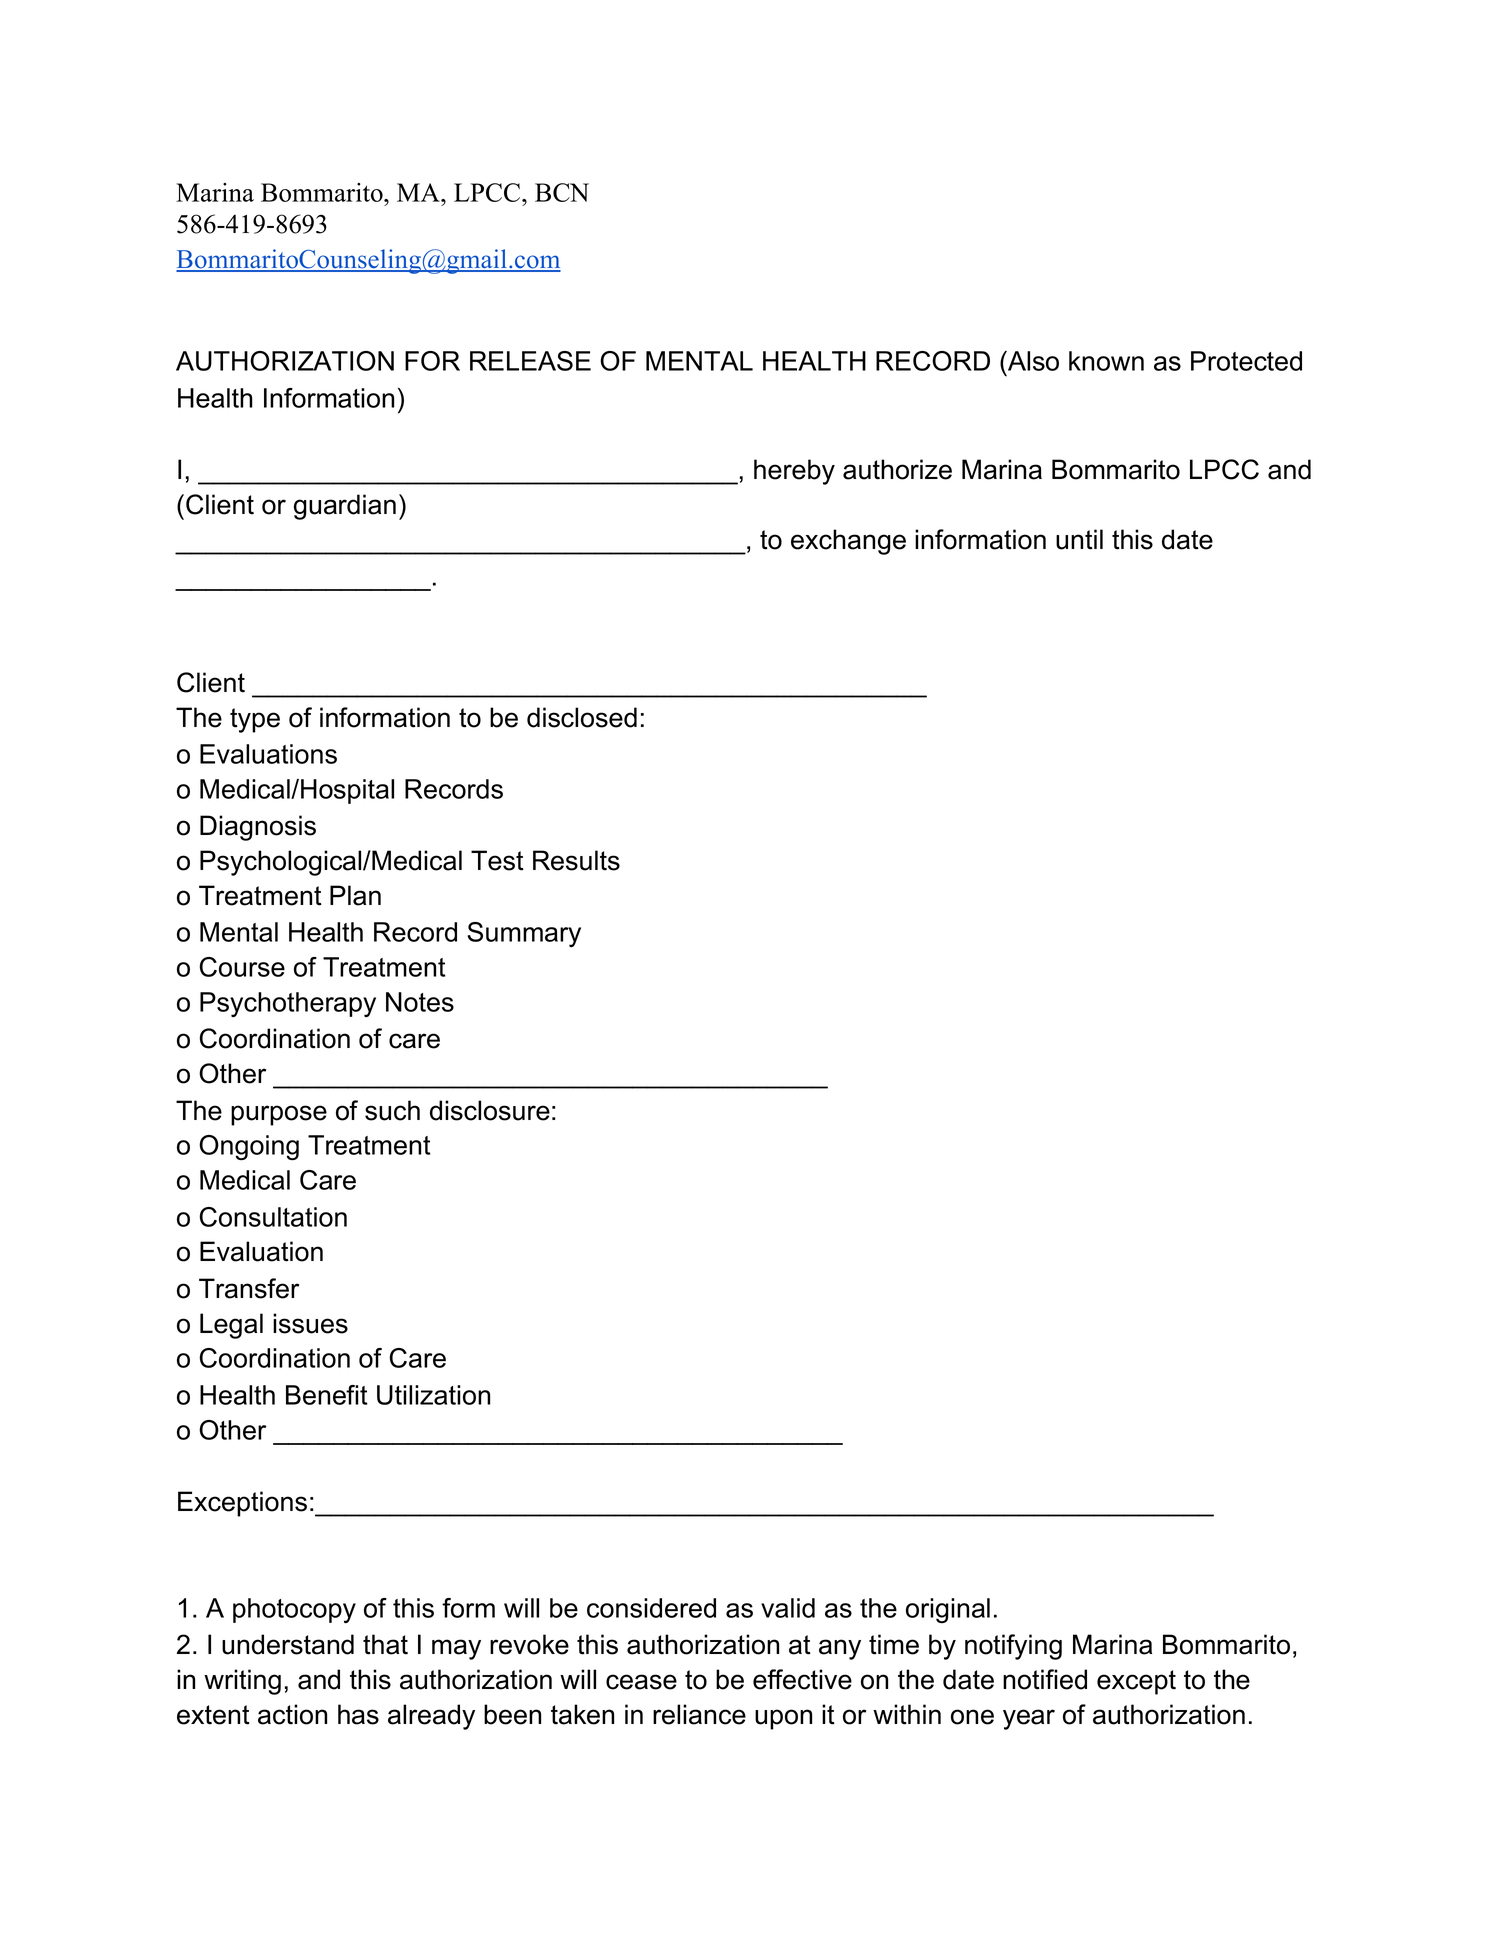 Image resolution: width=1499 pixels, height=1939 pixels. I want to click on Consultation, so click(273, 1217).
